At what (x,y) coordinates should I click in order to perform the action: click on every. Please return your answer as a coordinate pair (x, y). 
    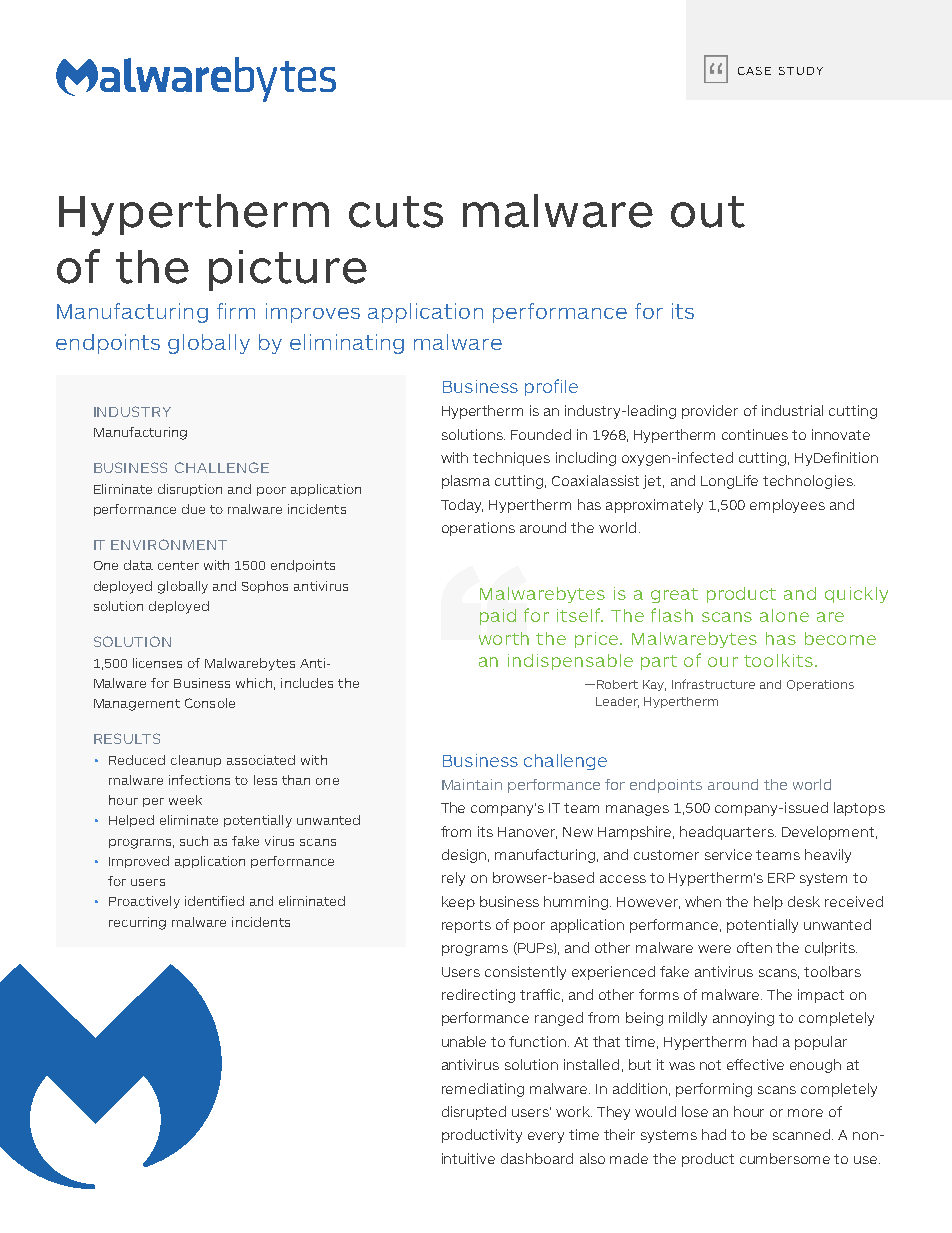
    Looking at the image, I should click on (546, 1137).
